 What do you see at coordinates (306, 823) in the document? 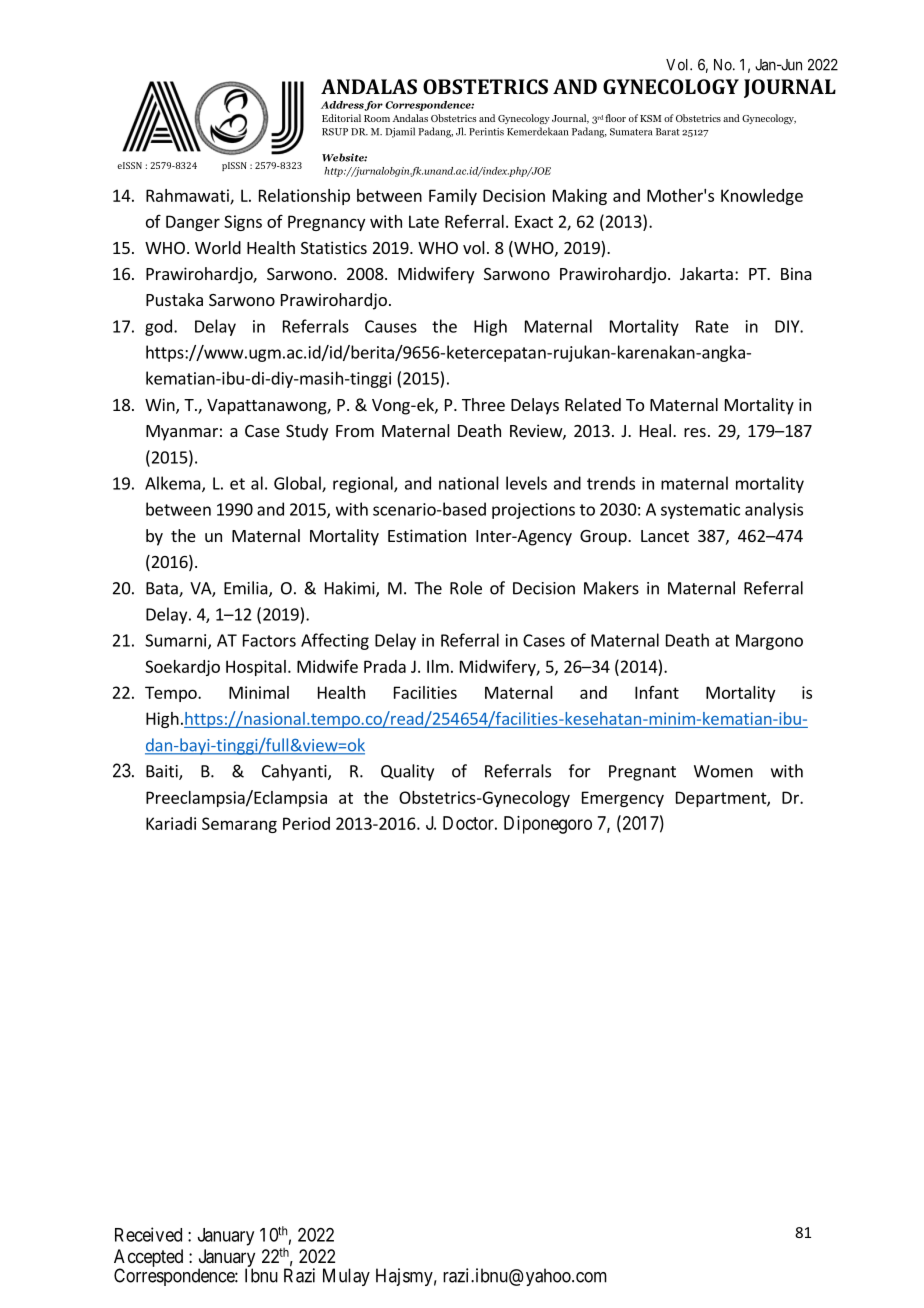
I see `Period` at bounding box center [306, 823].
